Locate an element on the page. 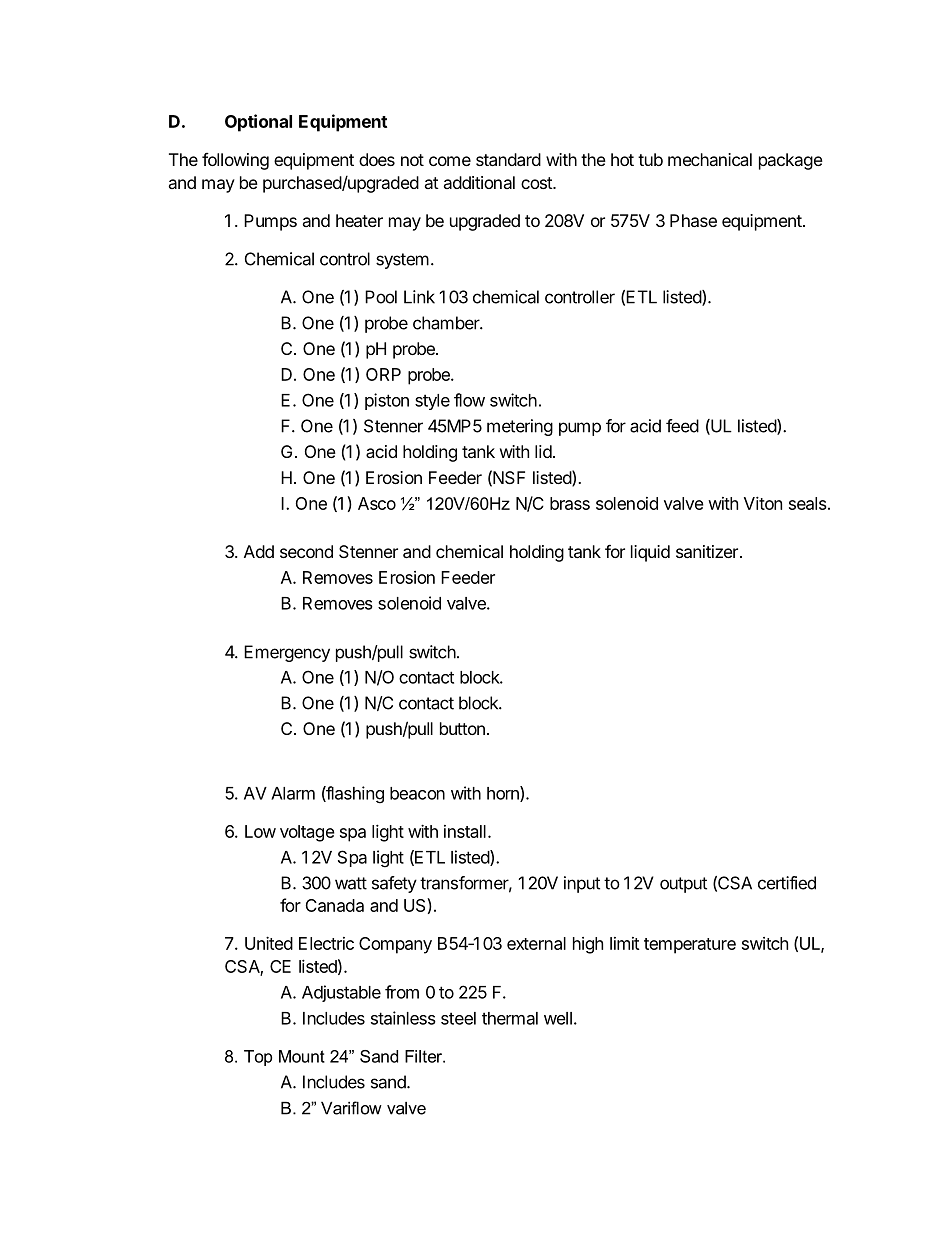 The width and height of the page is (952, 1233). mechanical is located at coordinates (710, 159).
